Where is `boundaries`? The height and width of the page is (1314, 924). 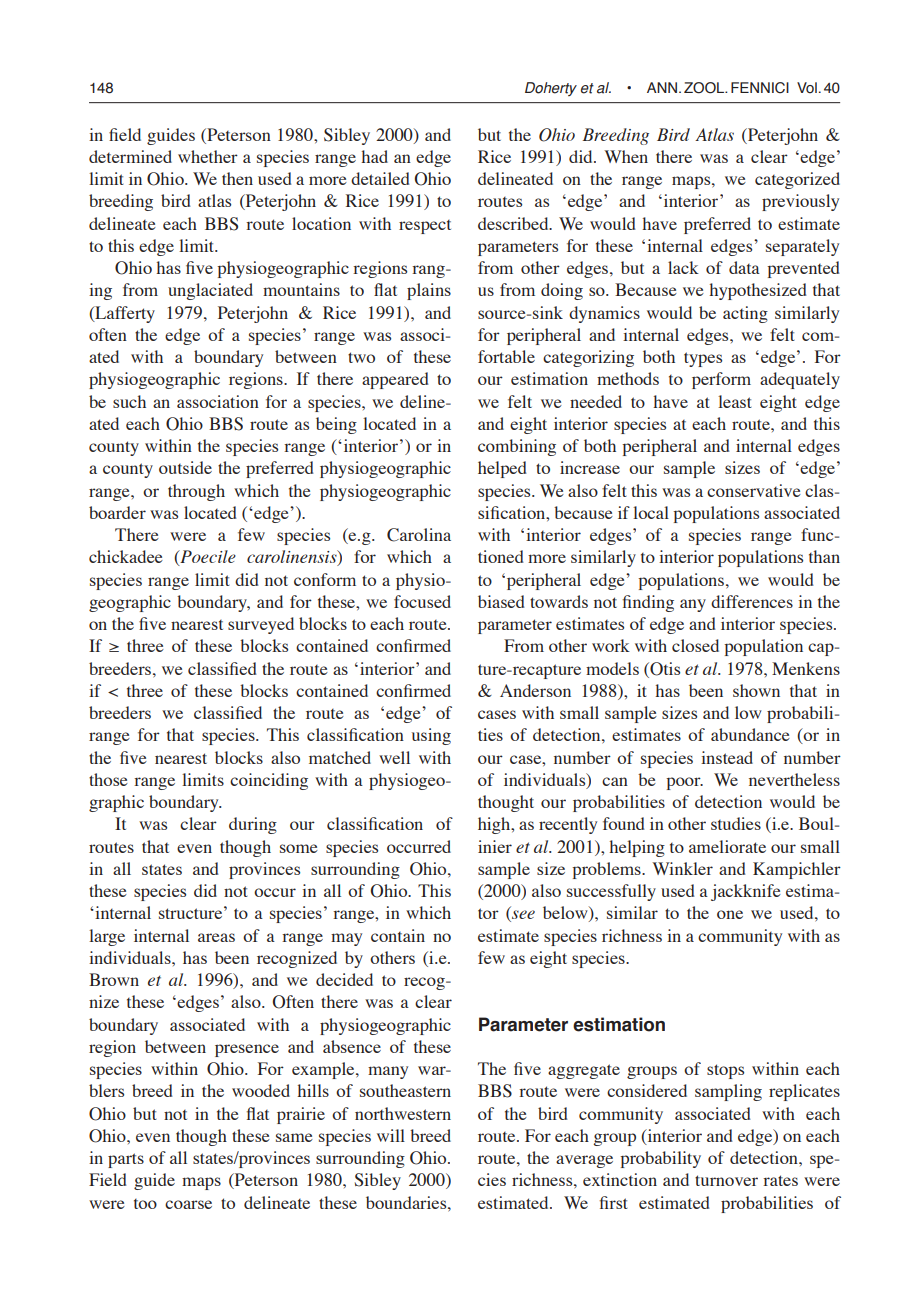 boundaries is located at coordinates (407, 1202).
